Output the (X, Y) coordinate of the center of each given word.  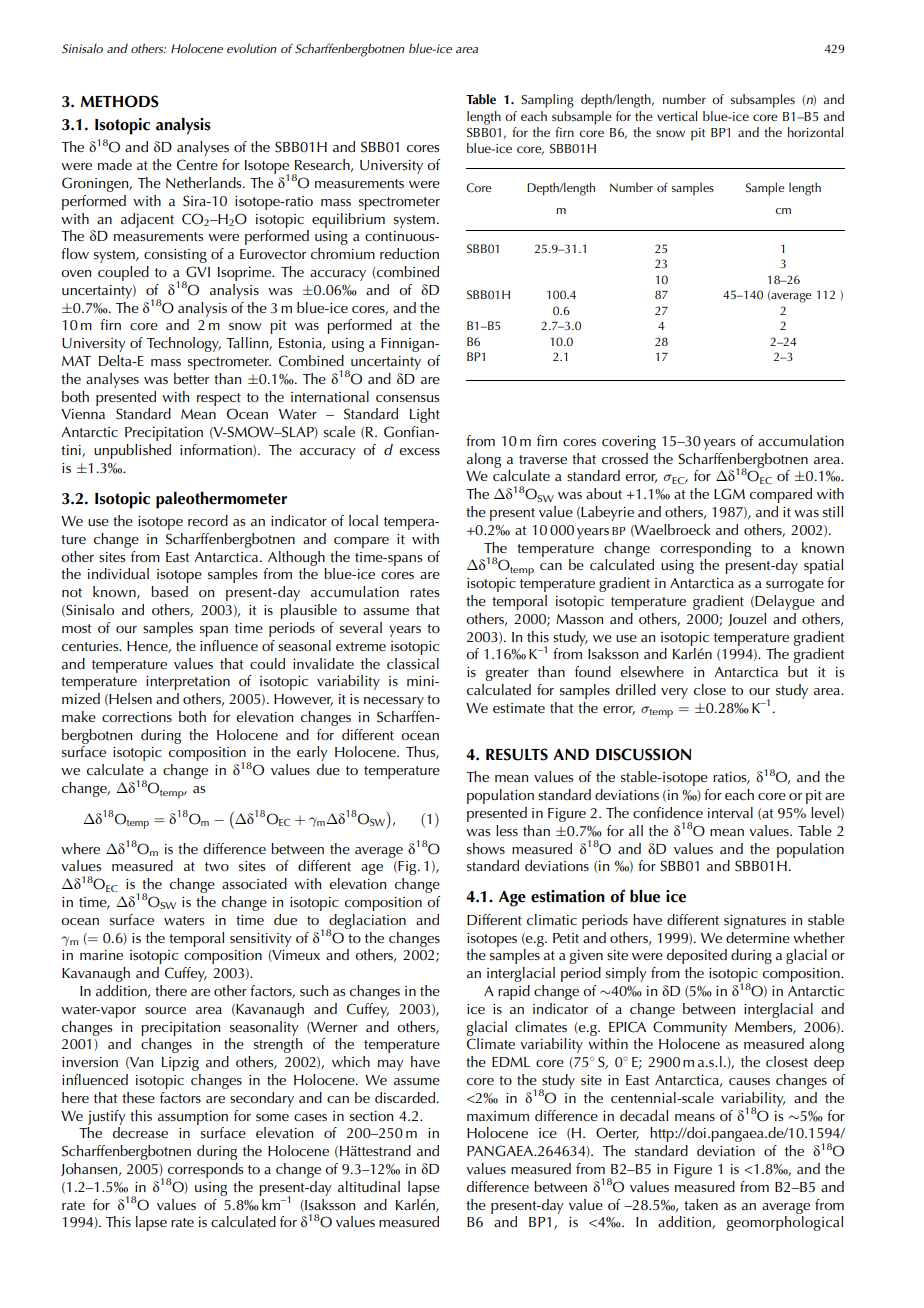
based (169, 591)
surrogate (795, 585)
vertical (677, 116)
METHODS (120, 101)
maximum (498, 1116)
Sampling (547, 101)
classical (413, 663)
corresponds (204, 1171)
